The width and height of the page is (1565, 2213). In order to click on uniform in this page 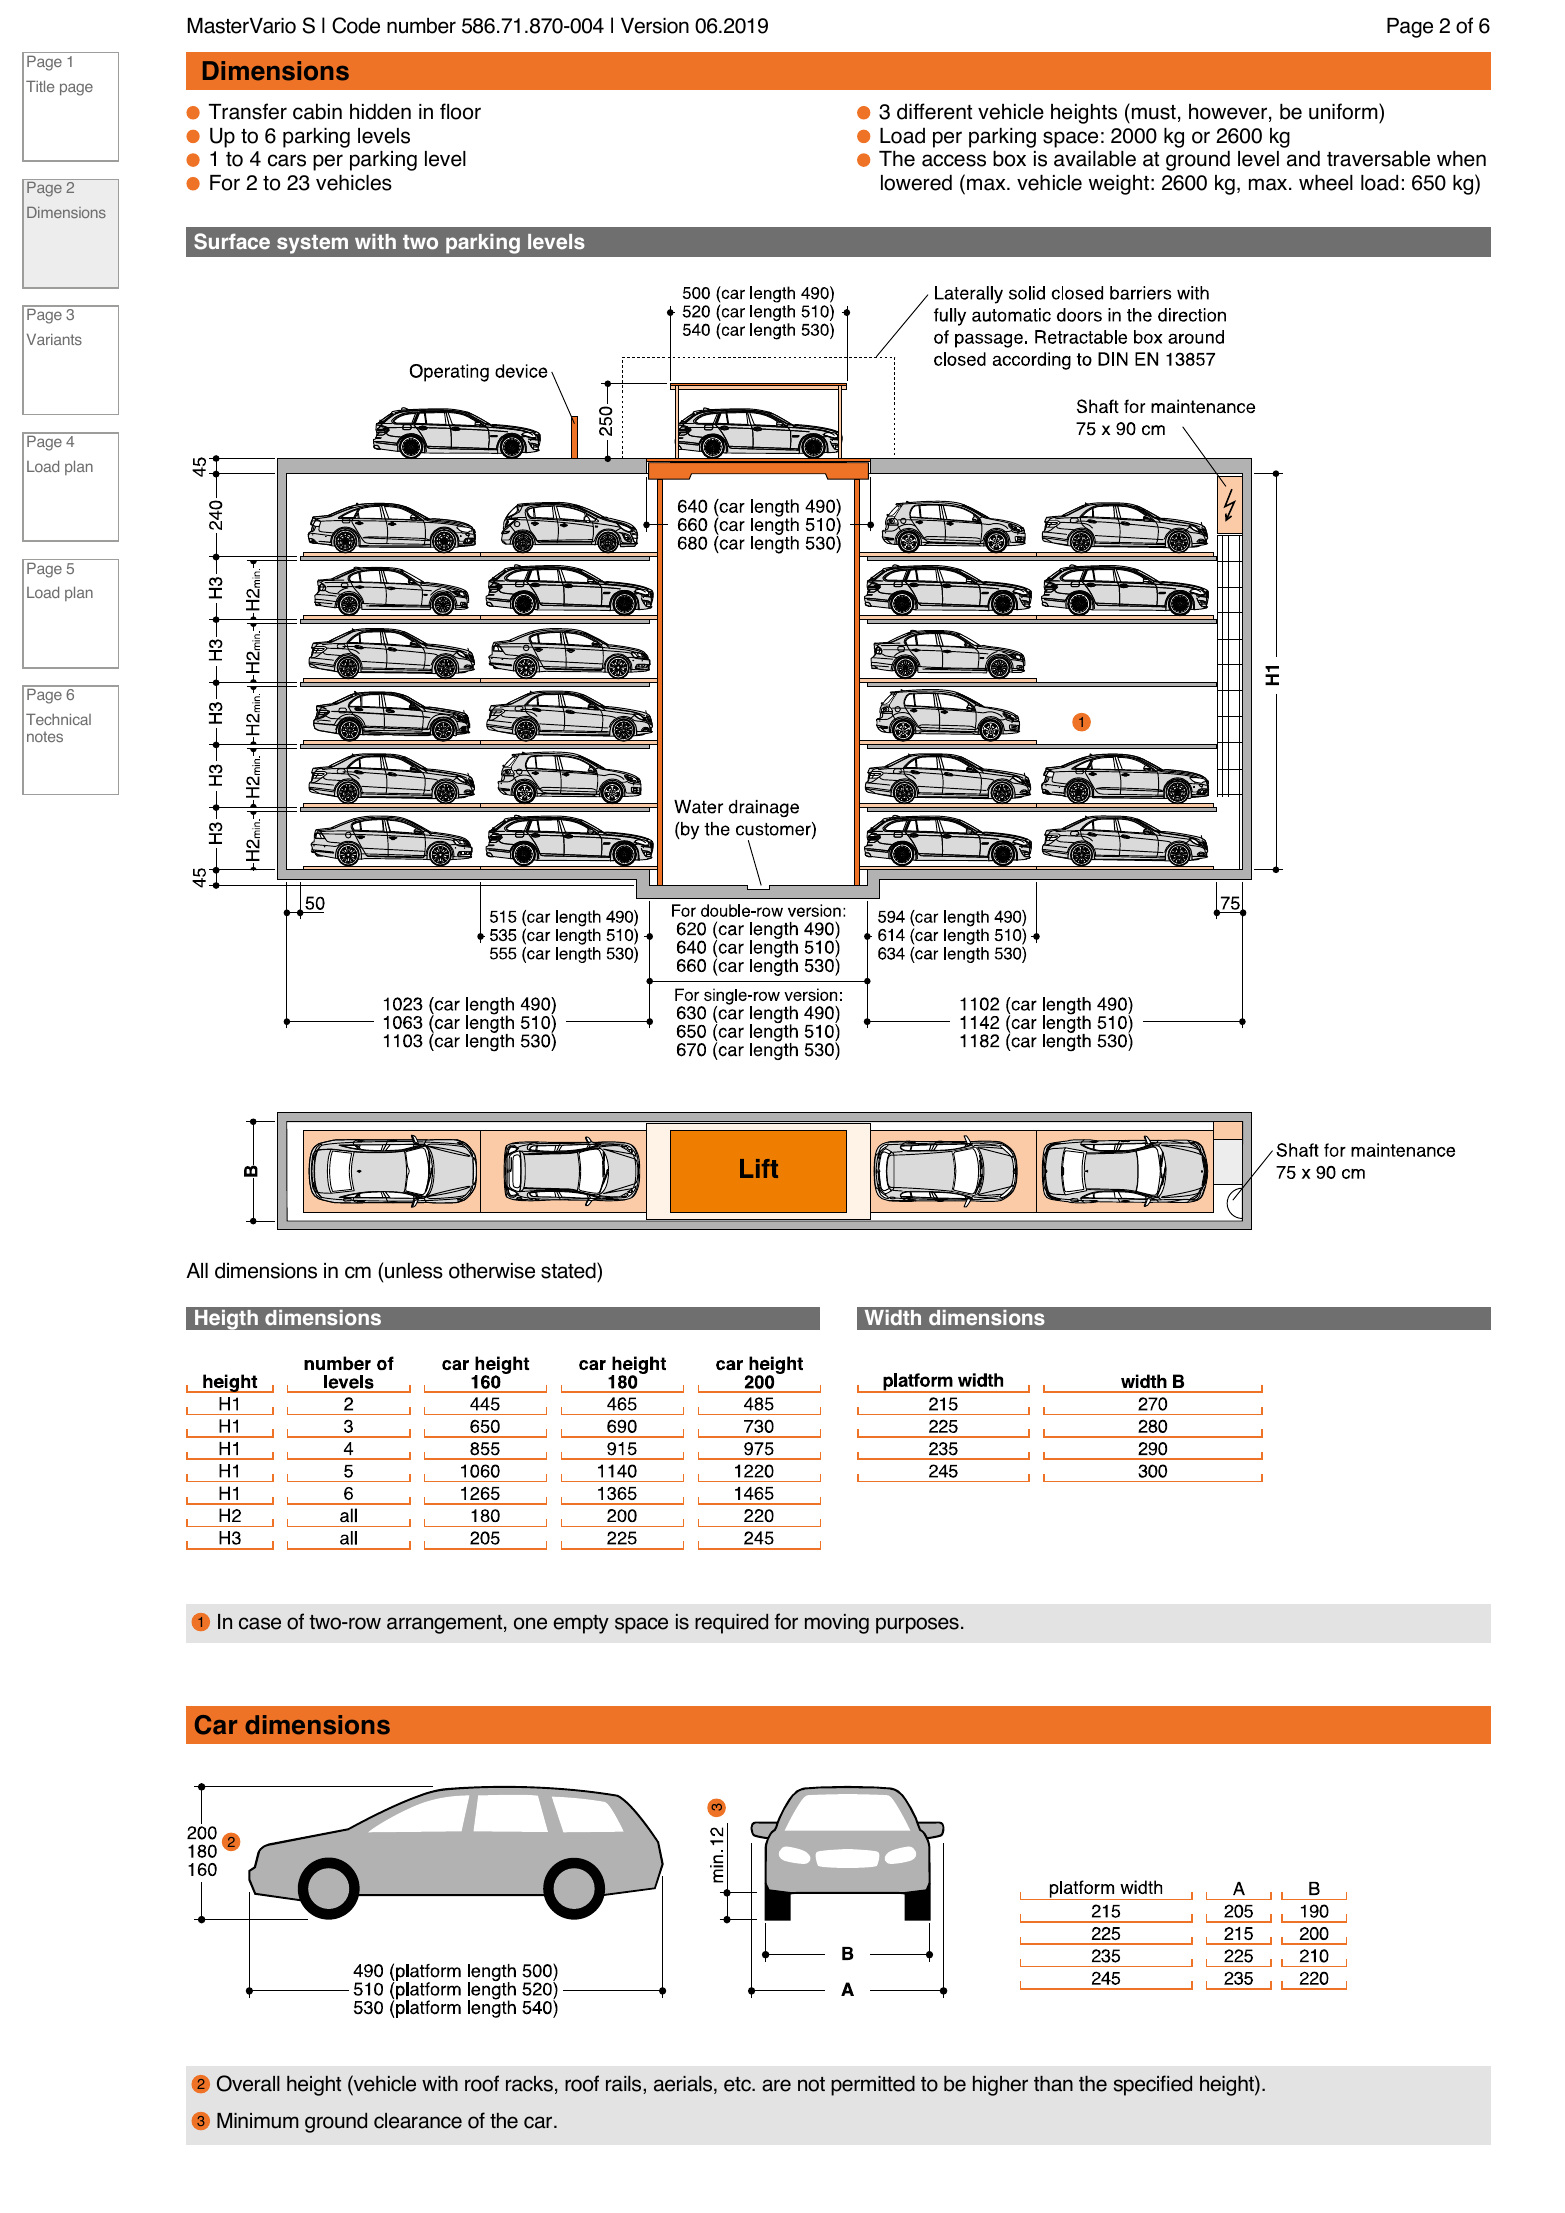, I will do `click(1344, 111)`.
